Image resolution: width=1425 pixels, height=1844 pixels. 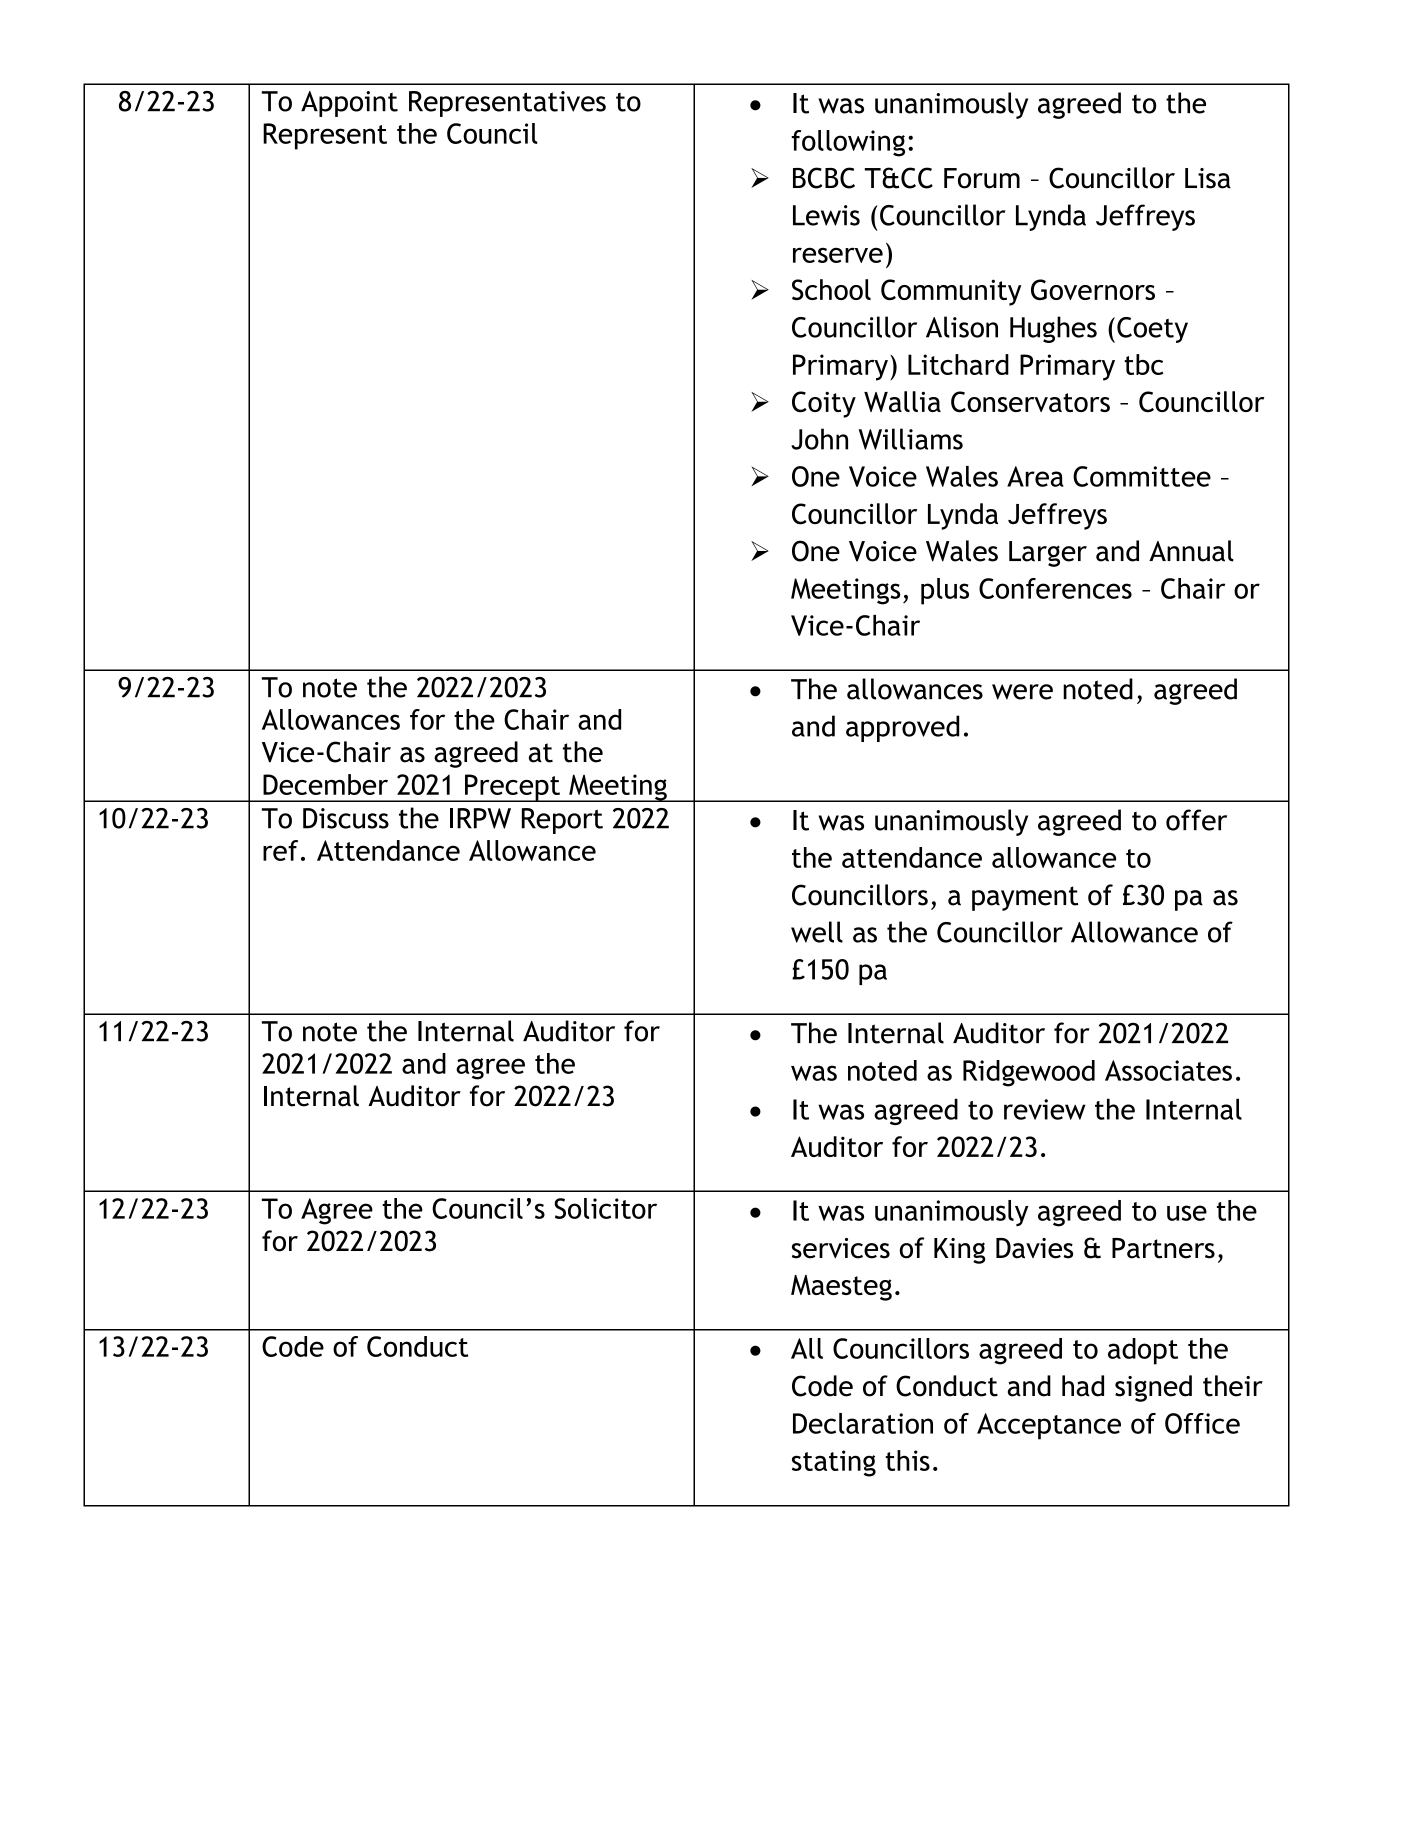 I want to click on Associates, so click(x=1168, y=1070).
